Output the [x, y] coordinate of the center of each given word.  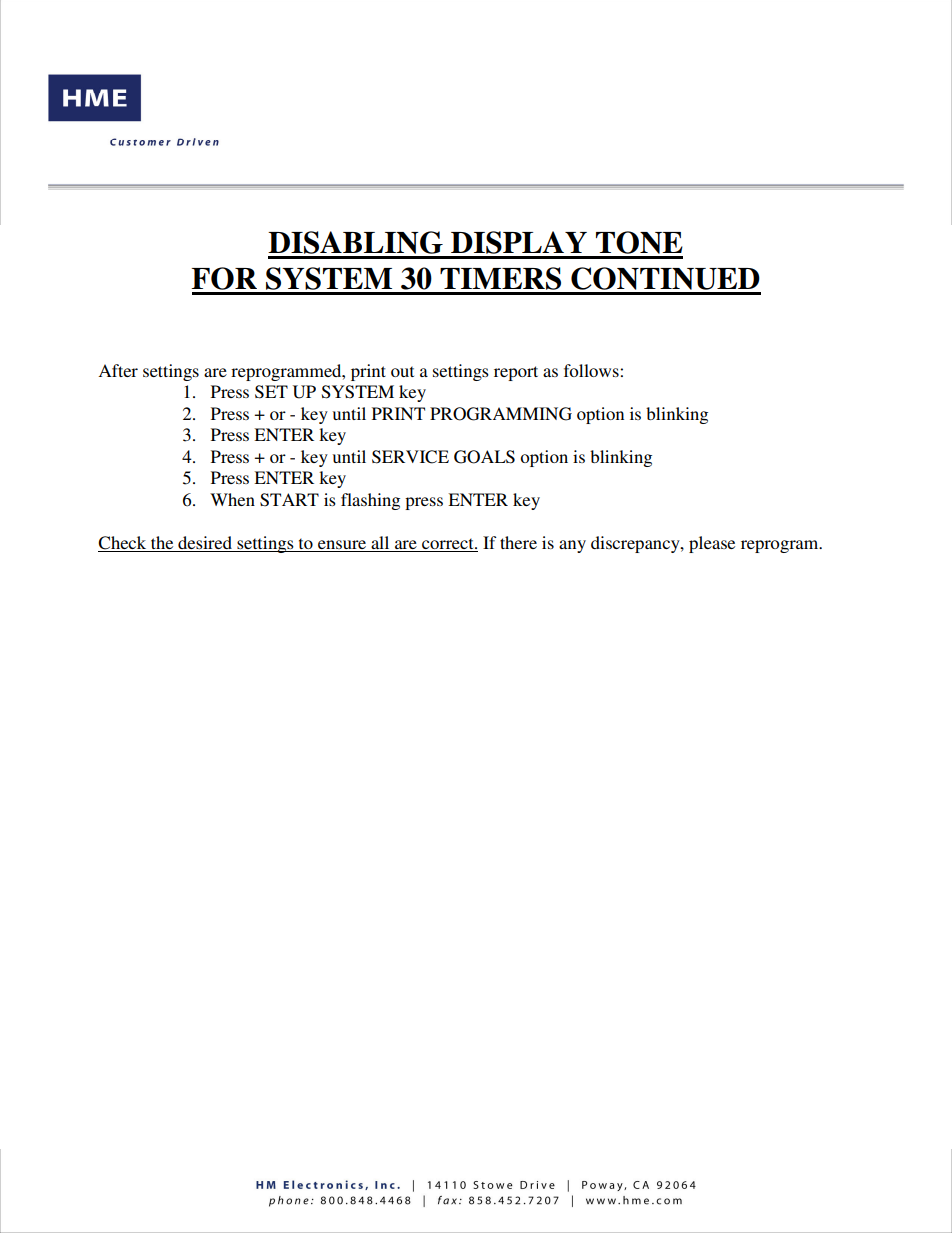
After [118, 370]
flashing [370, 501]
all [380, 544]
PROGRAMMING [501, 414]
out [402, 371]
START [289, 500]
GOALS [484, 457]
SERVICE [410, 457]
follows [592, 370]
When [232, 499]
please [712, 544]
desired [205, 544]
